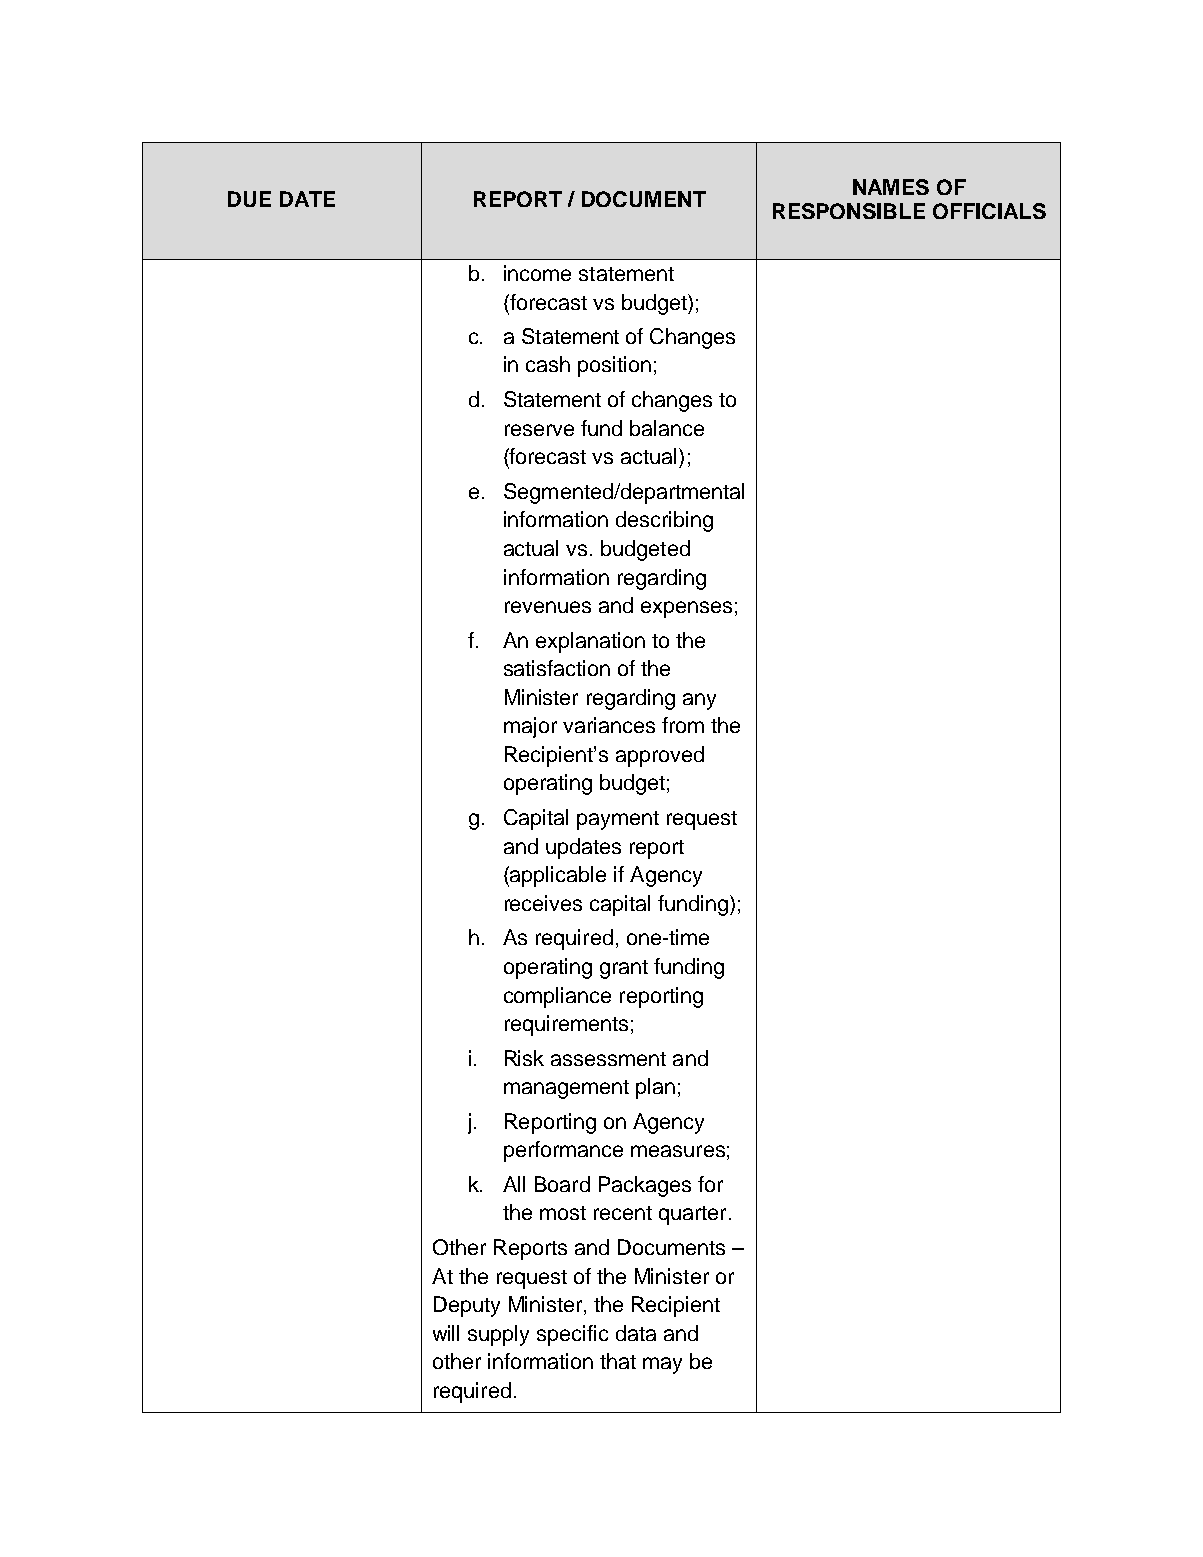 This screenshot has height=1557, width=1203. I want to click on approved, so click(660, 756).
